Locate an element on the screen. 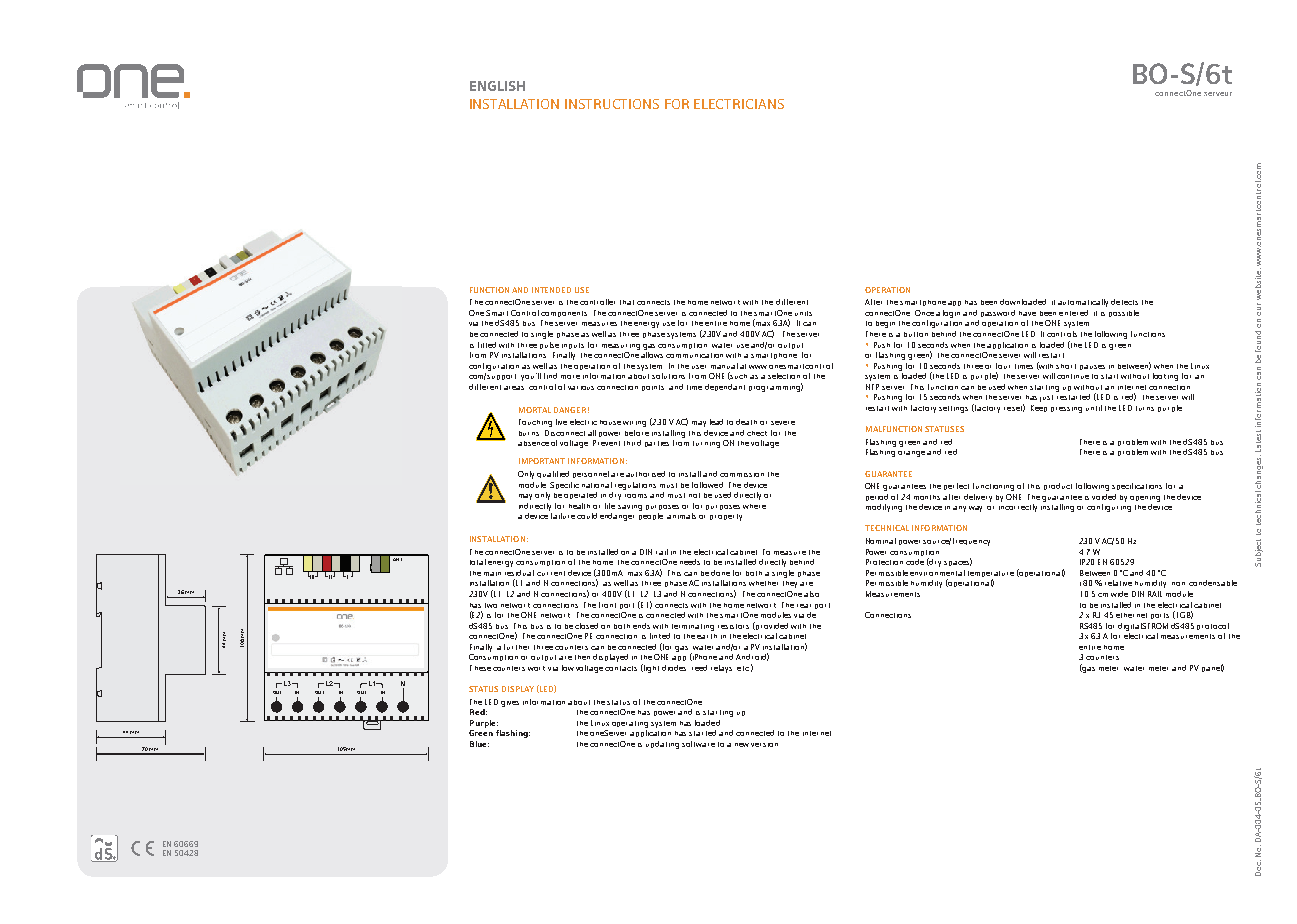 Image resolution: width=1297 pixels, height=924 pixels. operating is located at coordinates (630, 724).
